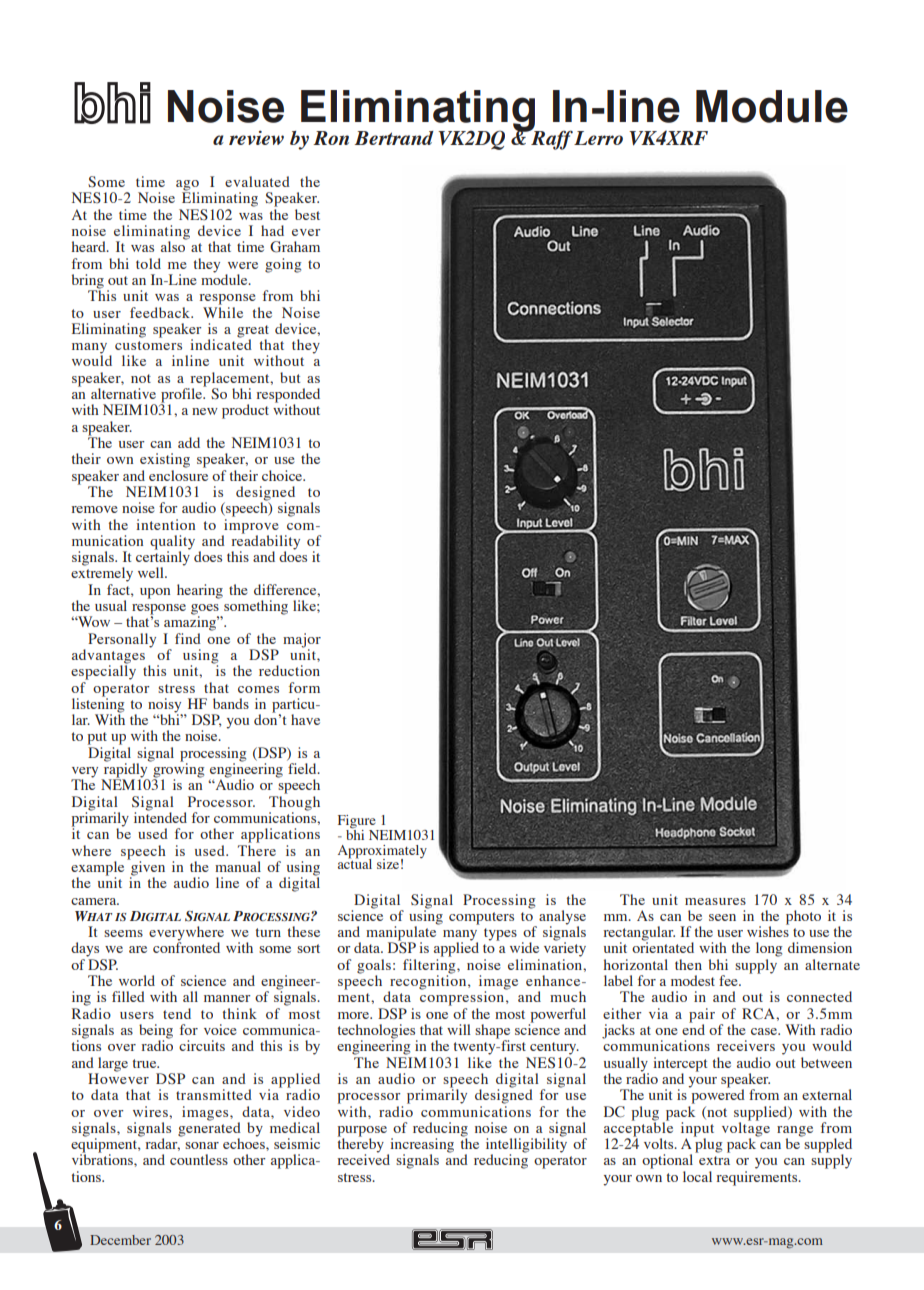 The width and height of the screenshot is (924, 1290). Describe the element at coordinates (304, 687) in the screenshot. I see `form` at that location.
